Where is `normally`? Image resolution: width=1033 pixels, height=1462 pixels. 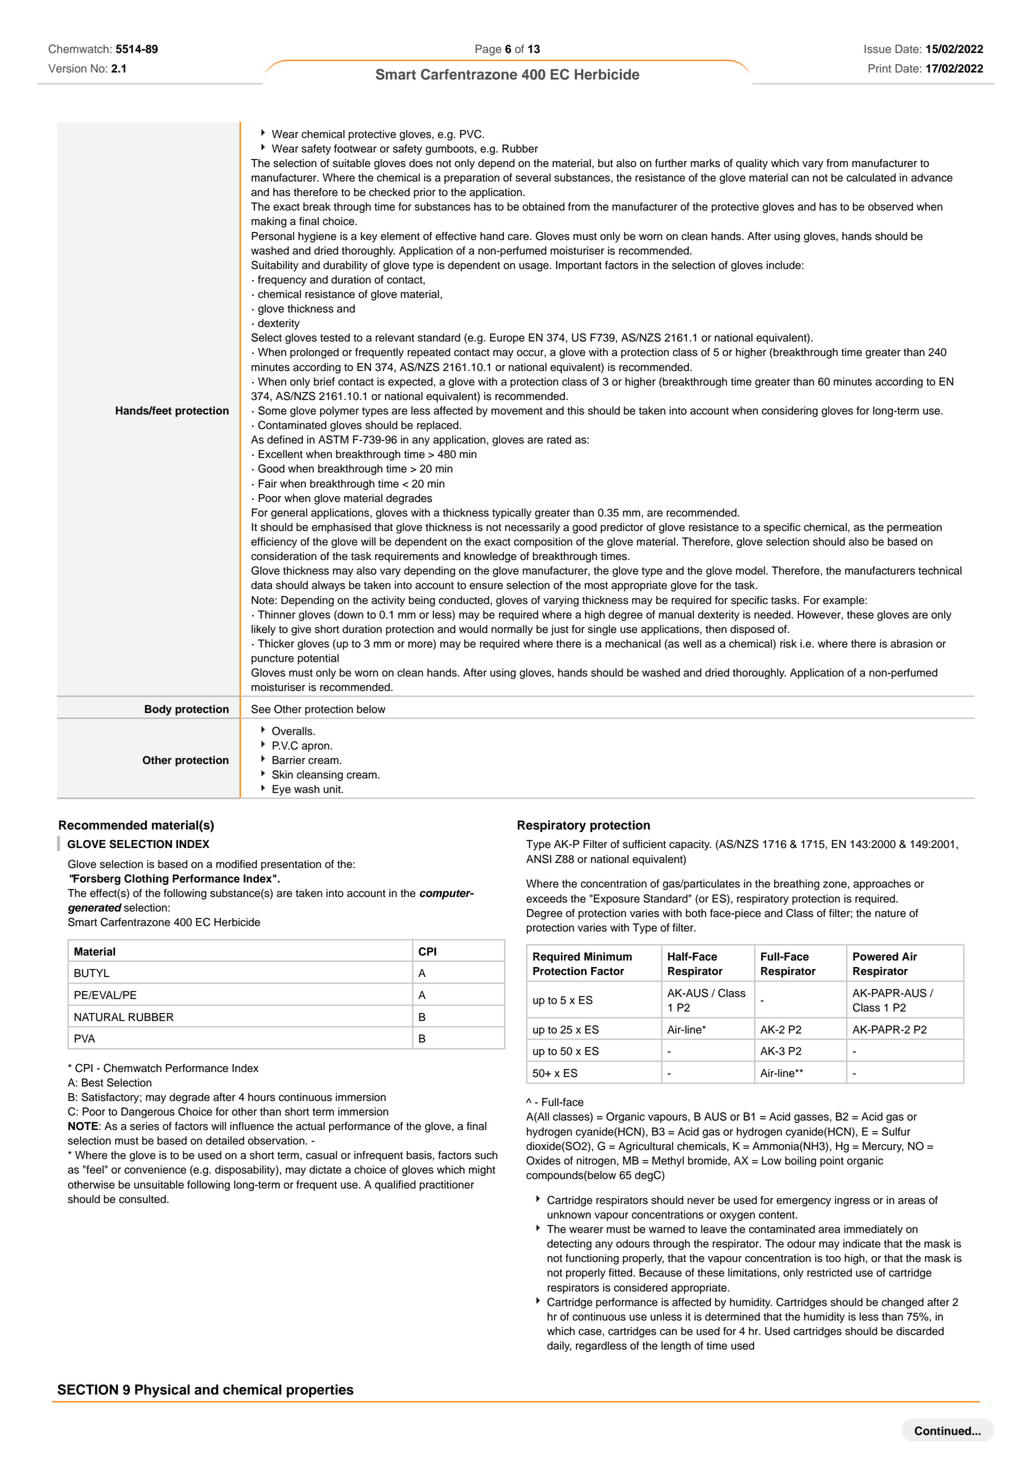
normally is located at coordinates (512, 630).
